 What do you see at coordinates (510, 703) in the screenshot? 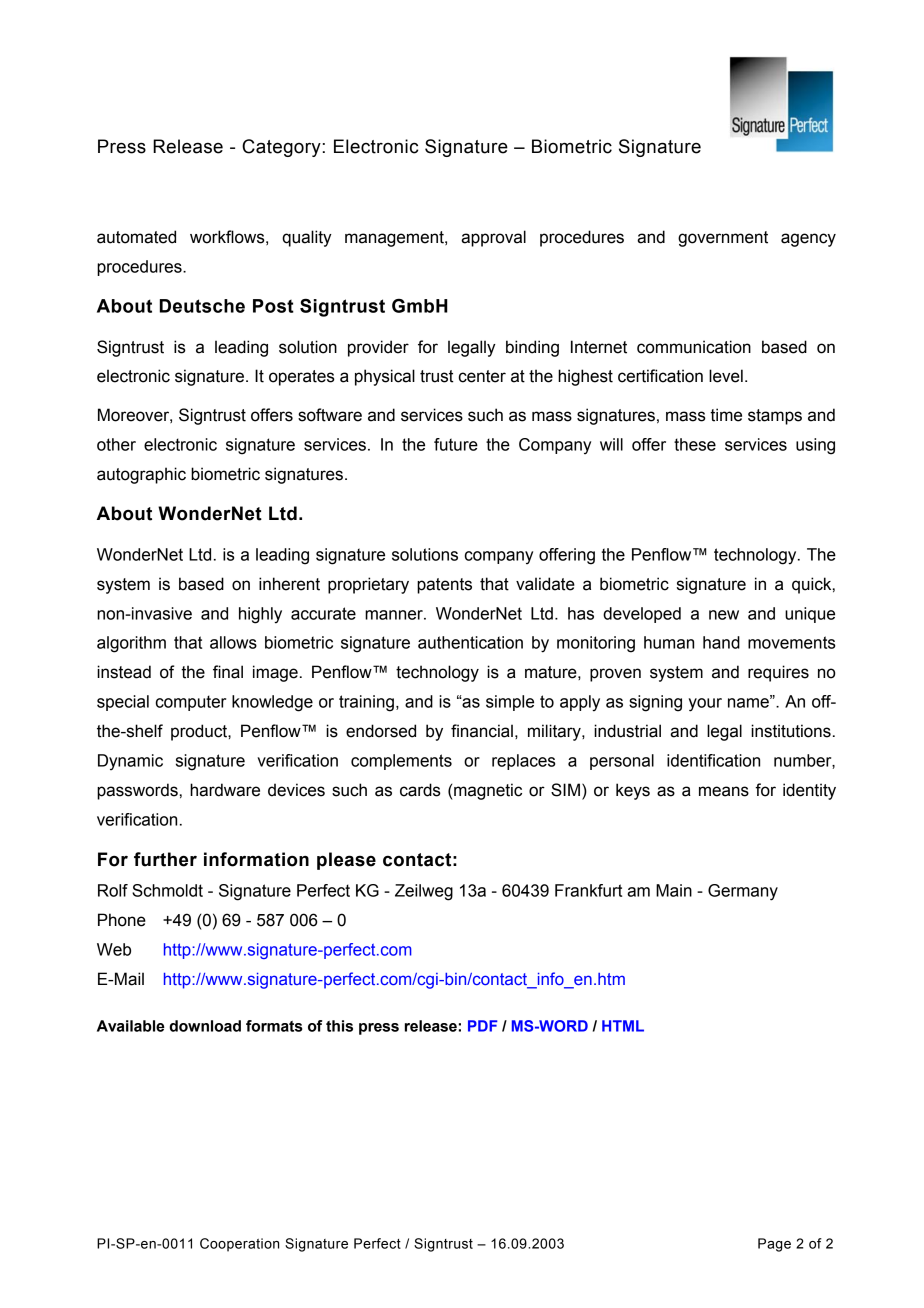
I see `simple` at bounding box center [510, 703].
